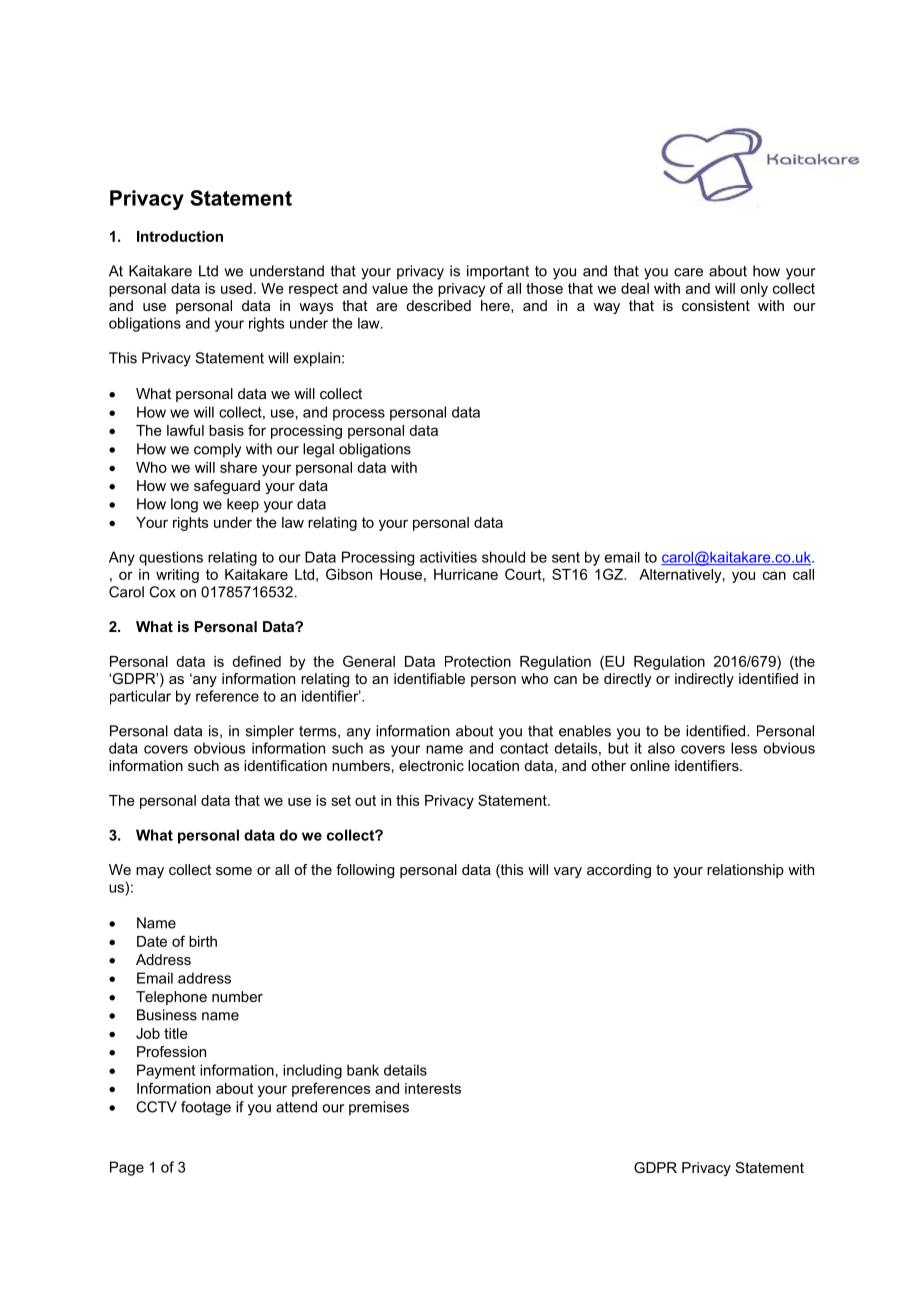 The image size is (924, 1308). What do you see at coordinates (433, 1088) in the image?
I see `interests` at bounding box center [433, 1088].
